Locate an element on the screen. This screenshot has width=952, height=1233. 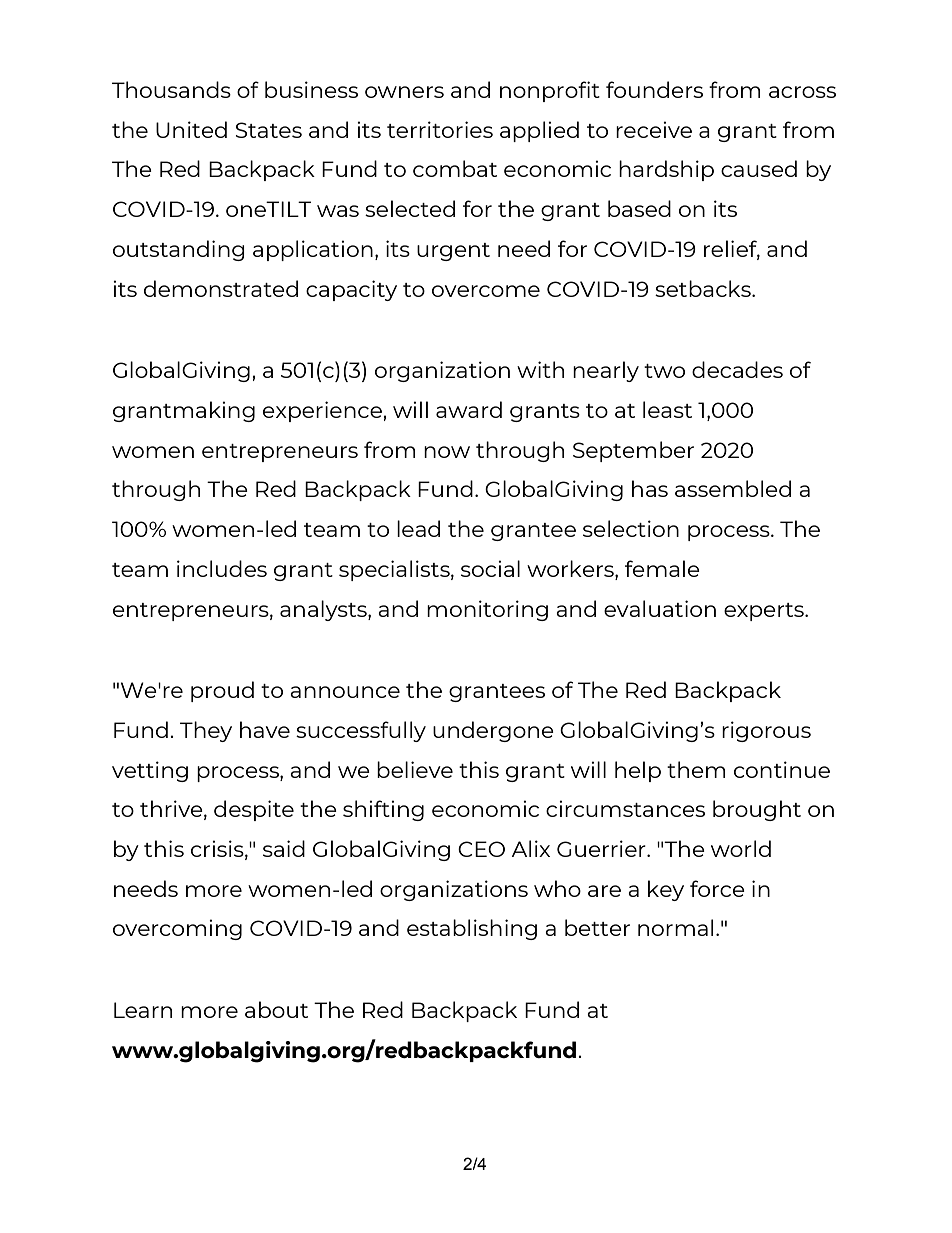
receive is located at coordinates (654, 129).
